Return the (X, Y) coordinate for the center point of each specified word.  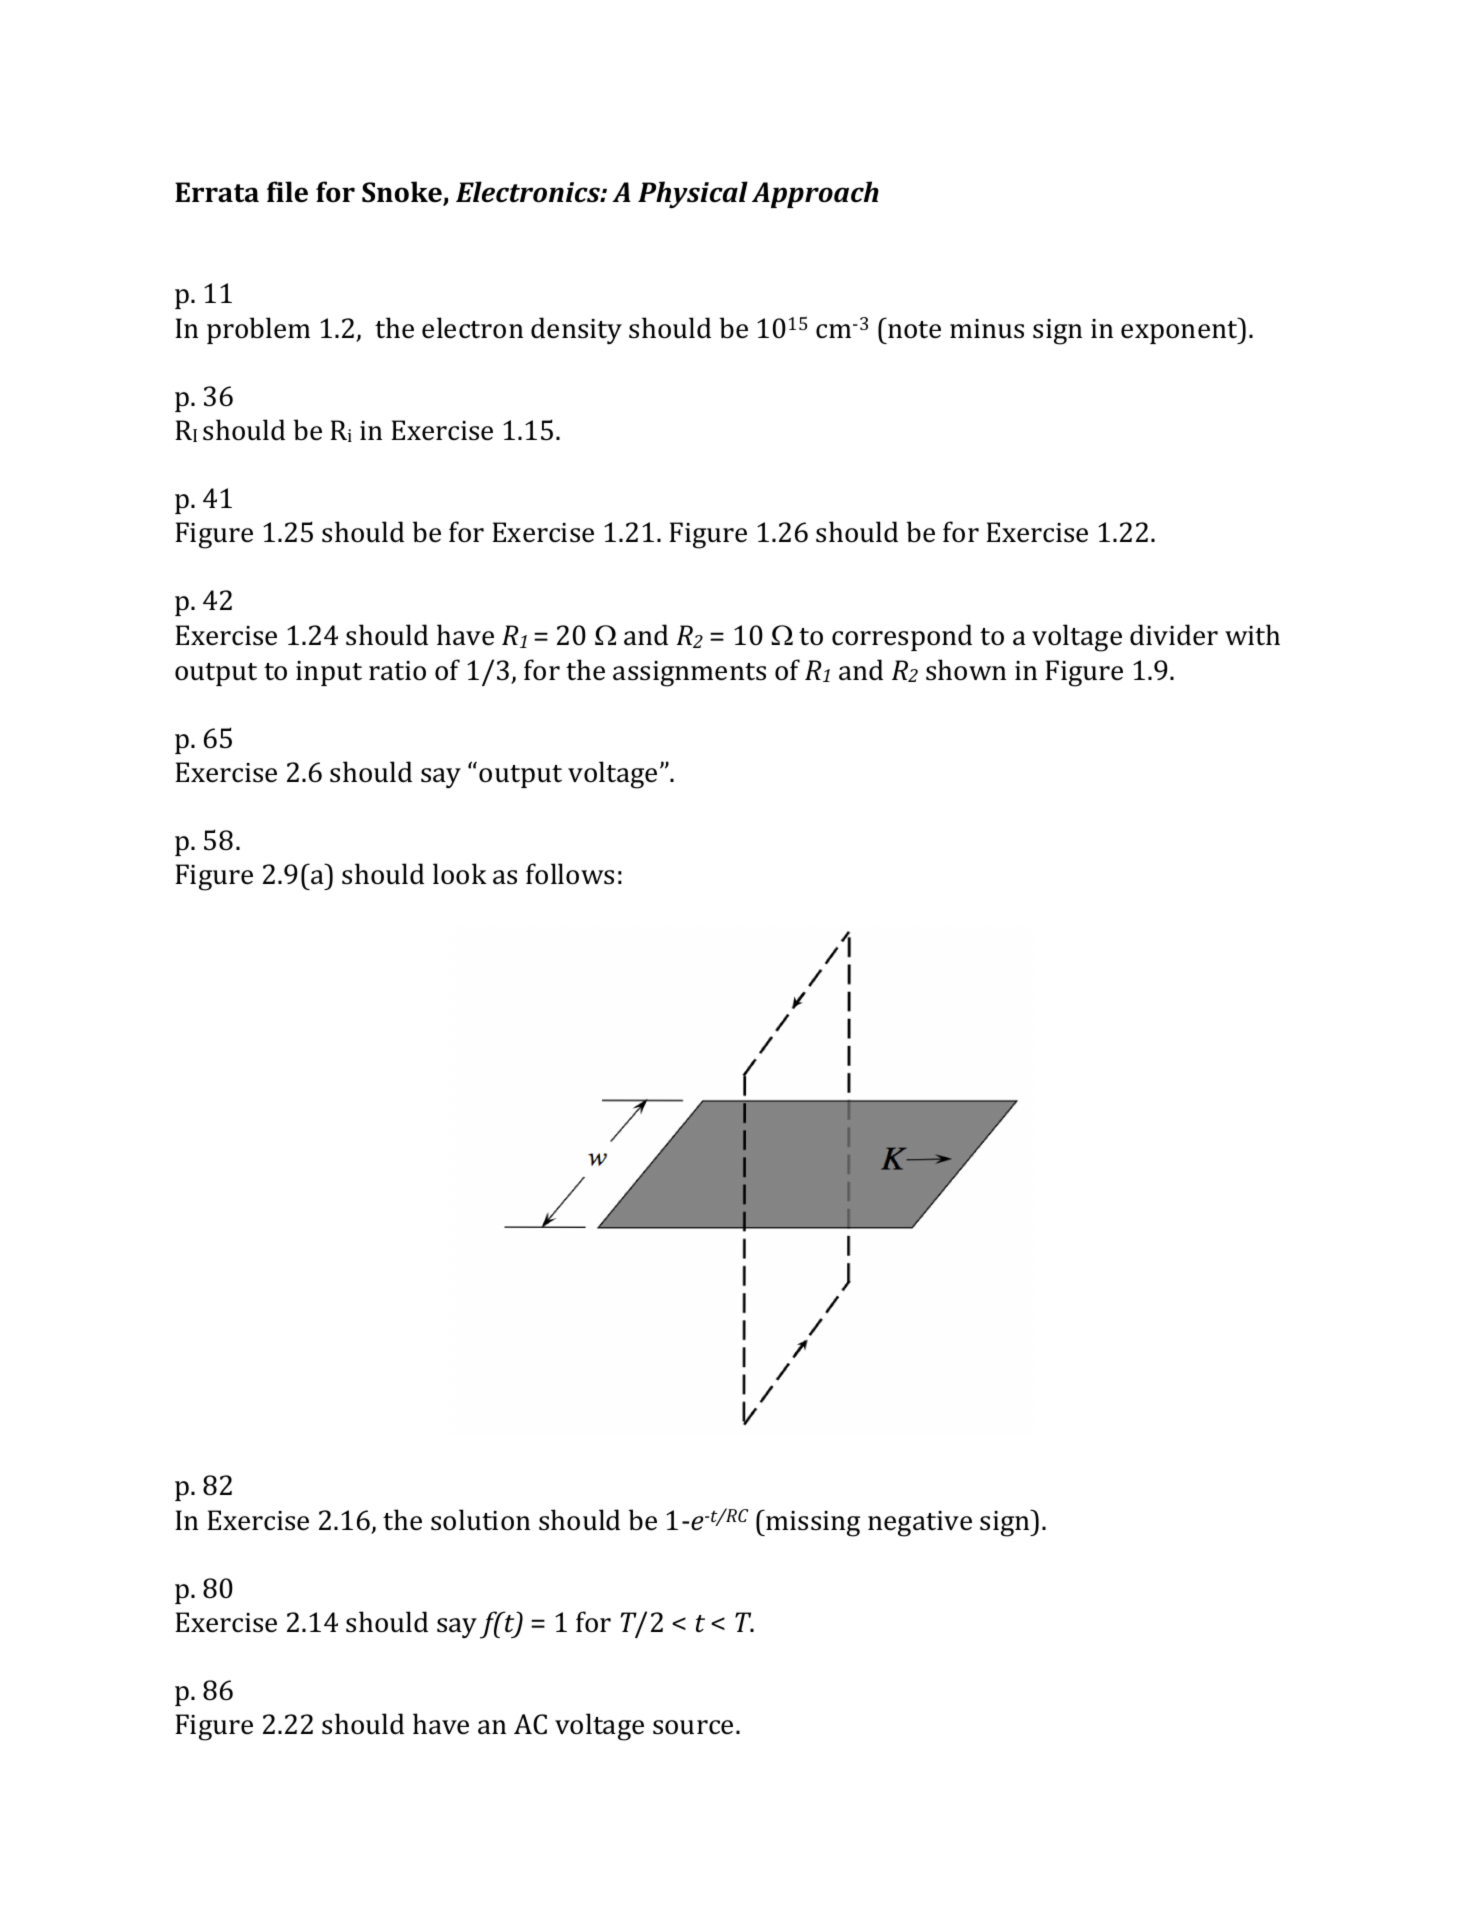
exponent (1180, 332)
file (287, 192)
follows (570, 874)
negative (920, 1524)
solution (480, 1520)
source (693, 1727)
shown (966, 670)
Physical (693, 194)
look (460, 874)
